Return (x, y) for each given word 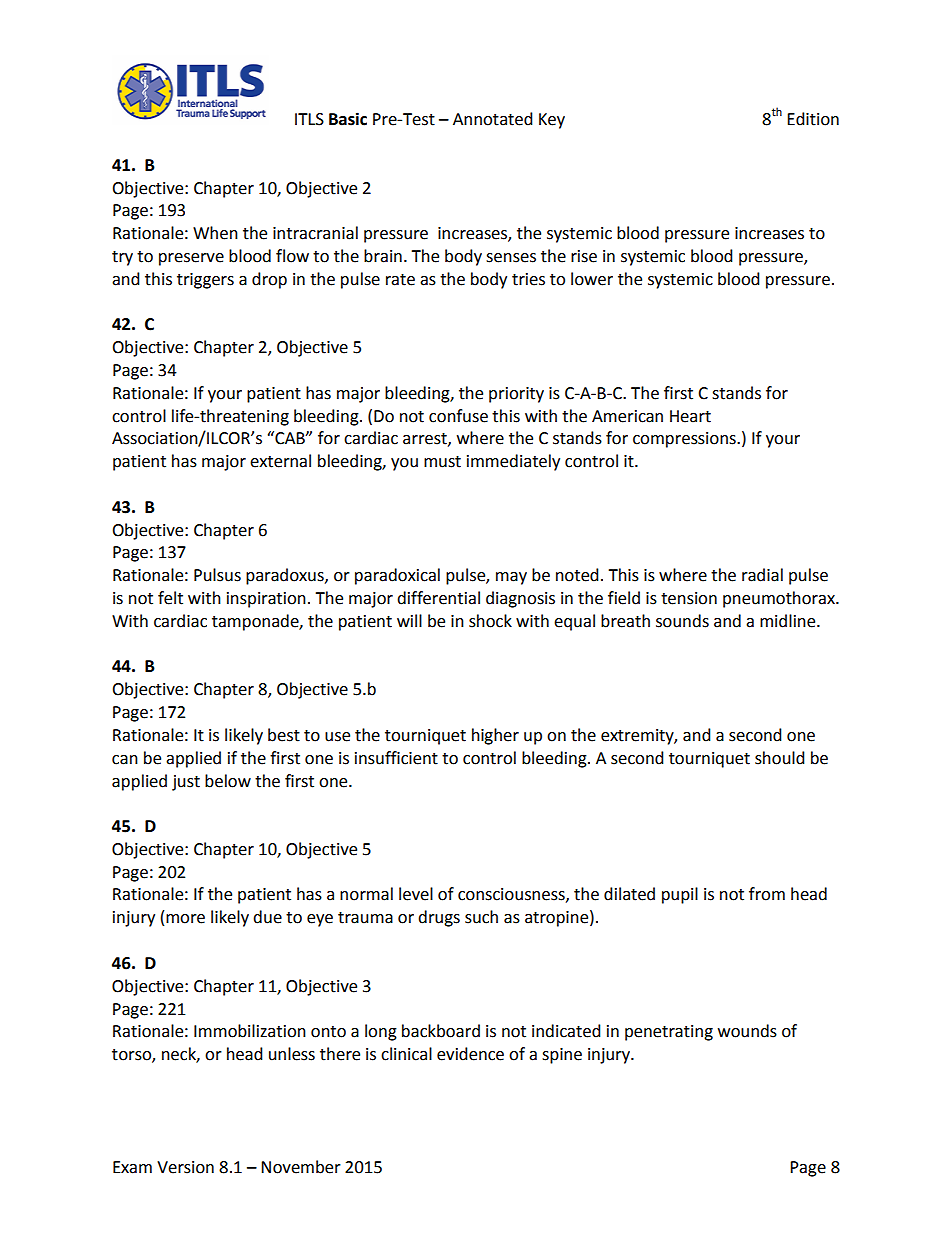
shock (490, 621)
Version (185, 1167)
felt (170, 598)
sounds (682, 621)
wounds (747, 1031)
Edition (813, 119)
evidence (470, 1054)
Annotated (493, 119)
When (215, 233)
